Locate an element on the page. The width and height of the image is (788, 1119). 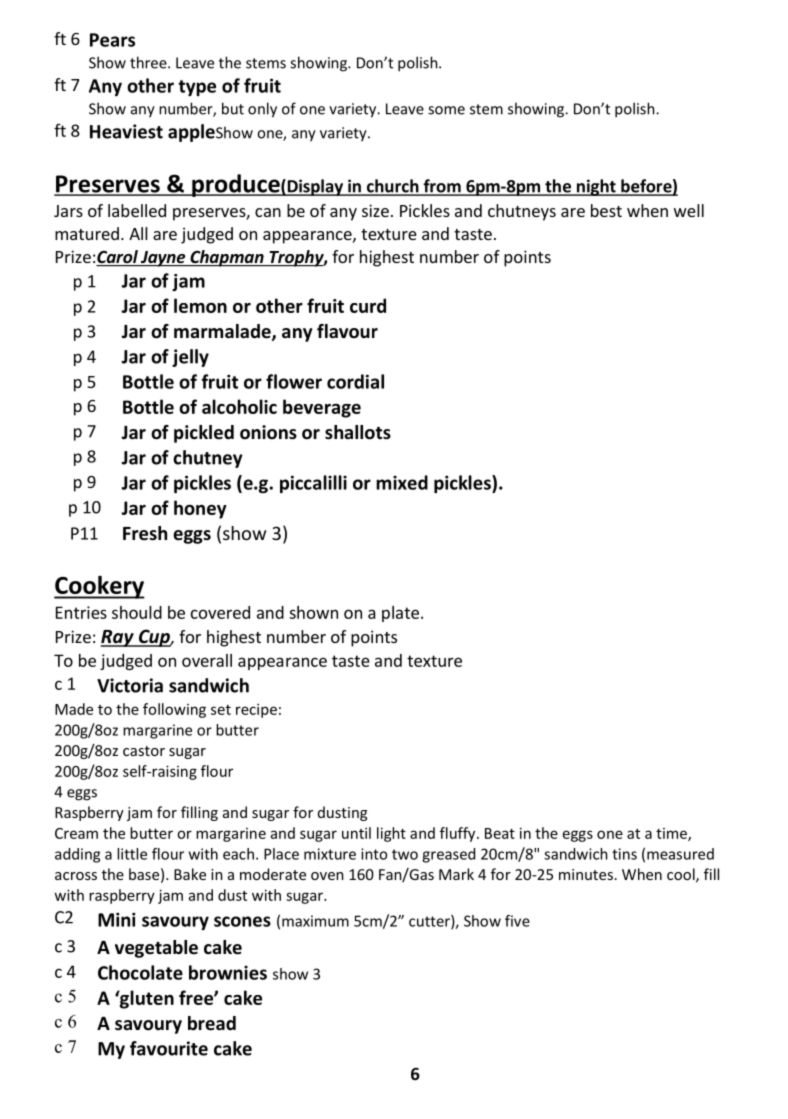
castor is located at coordinates (144, 751).
